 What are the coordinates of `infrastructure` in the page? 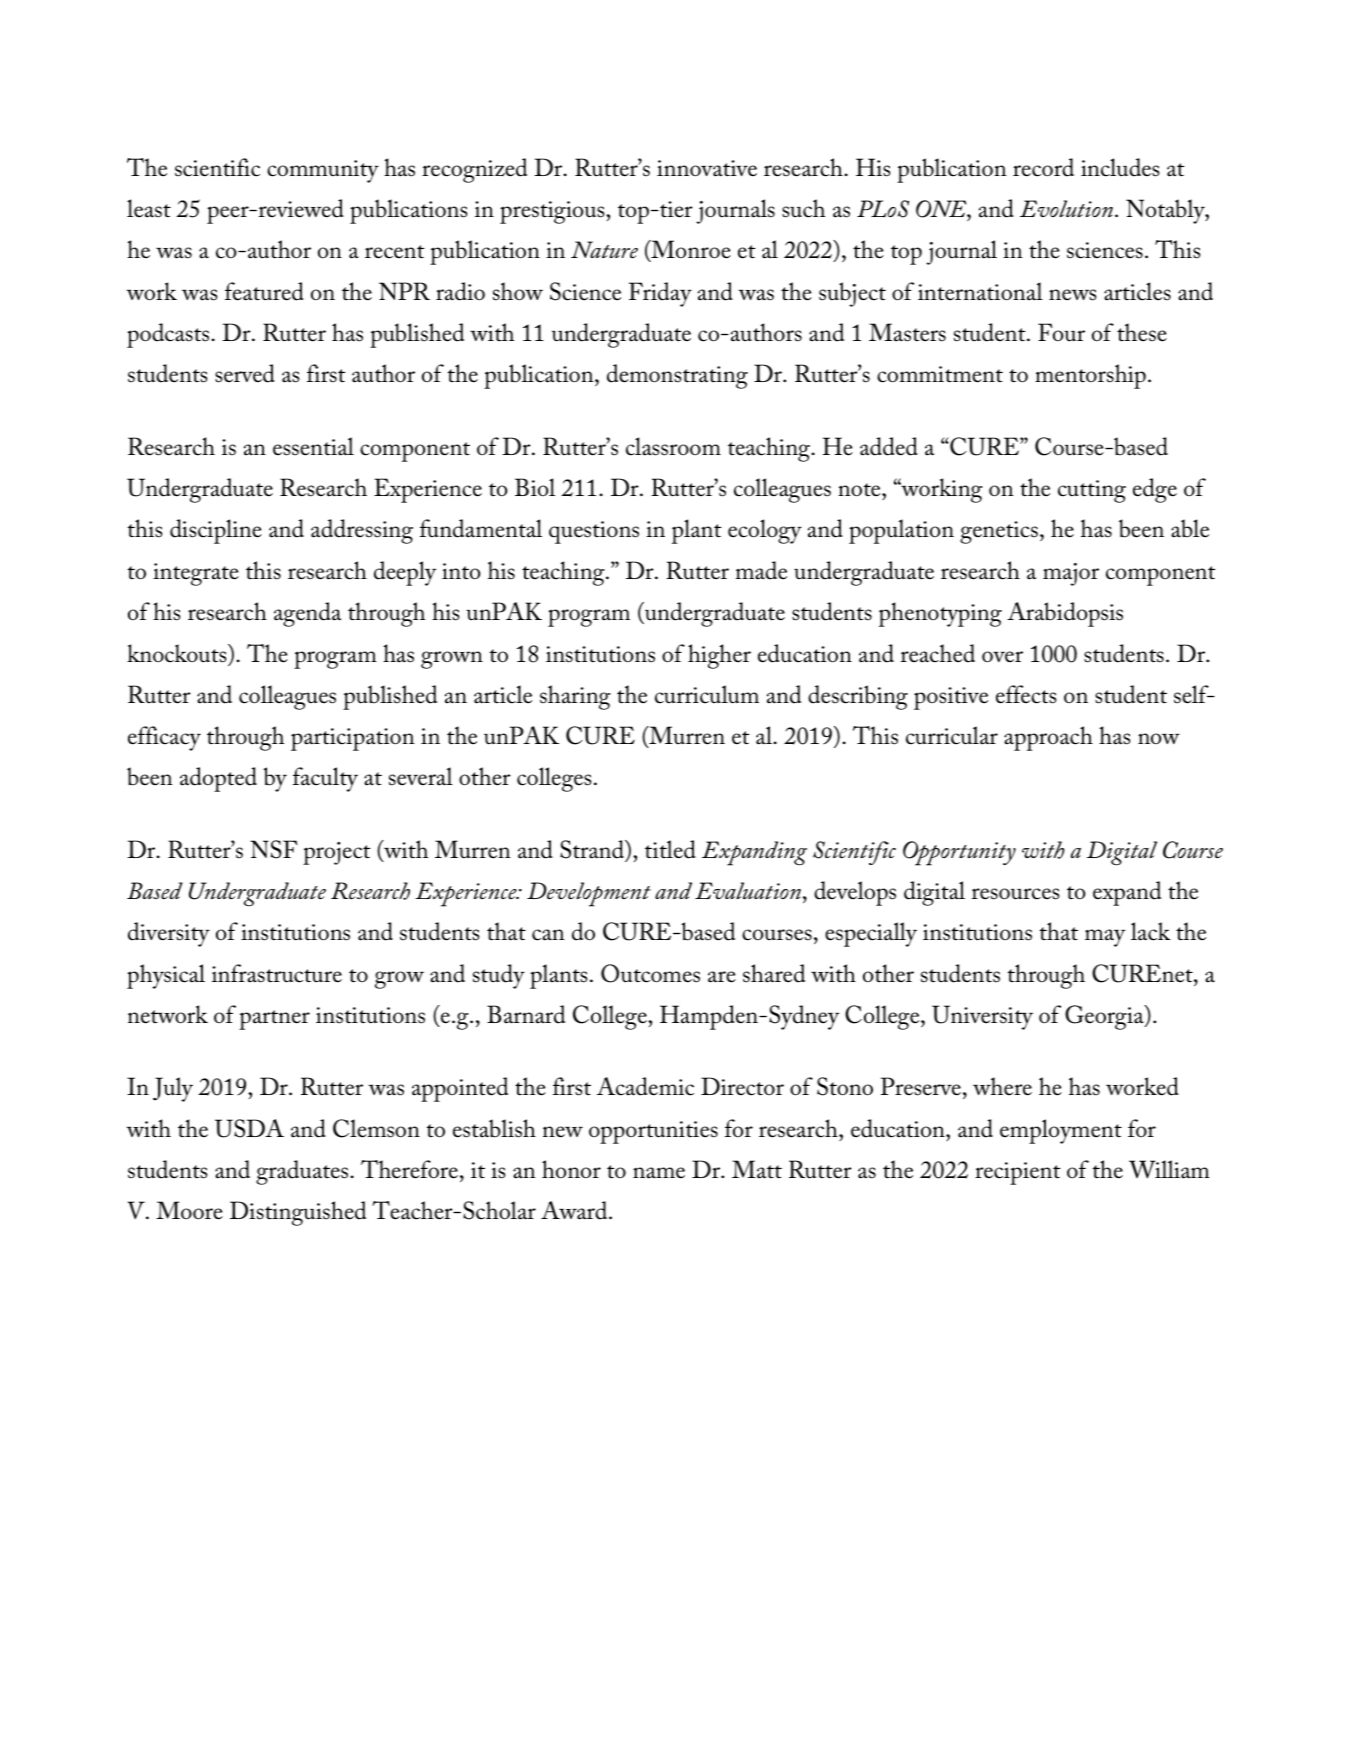 It's located at (277, 973).
